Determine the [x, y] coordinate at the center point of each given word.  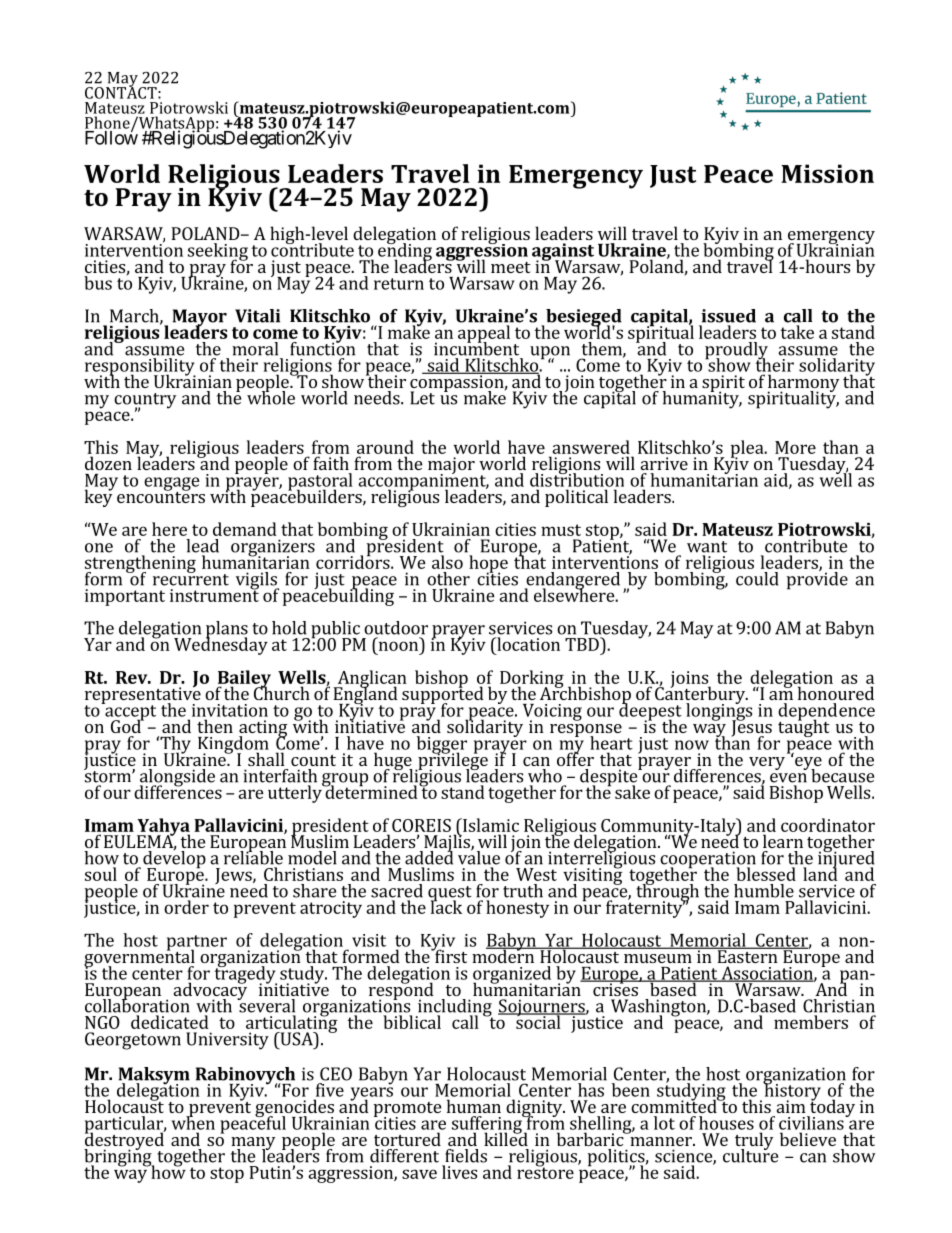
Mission [827, 173]
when [193, 1122]
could [757, 579]
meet [511, 267]
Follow [111, 137]
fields [466, 1156]
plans [227, 631]
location [527, 644]
